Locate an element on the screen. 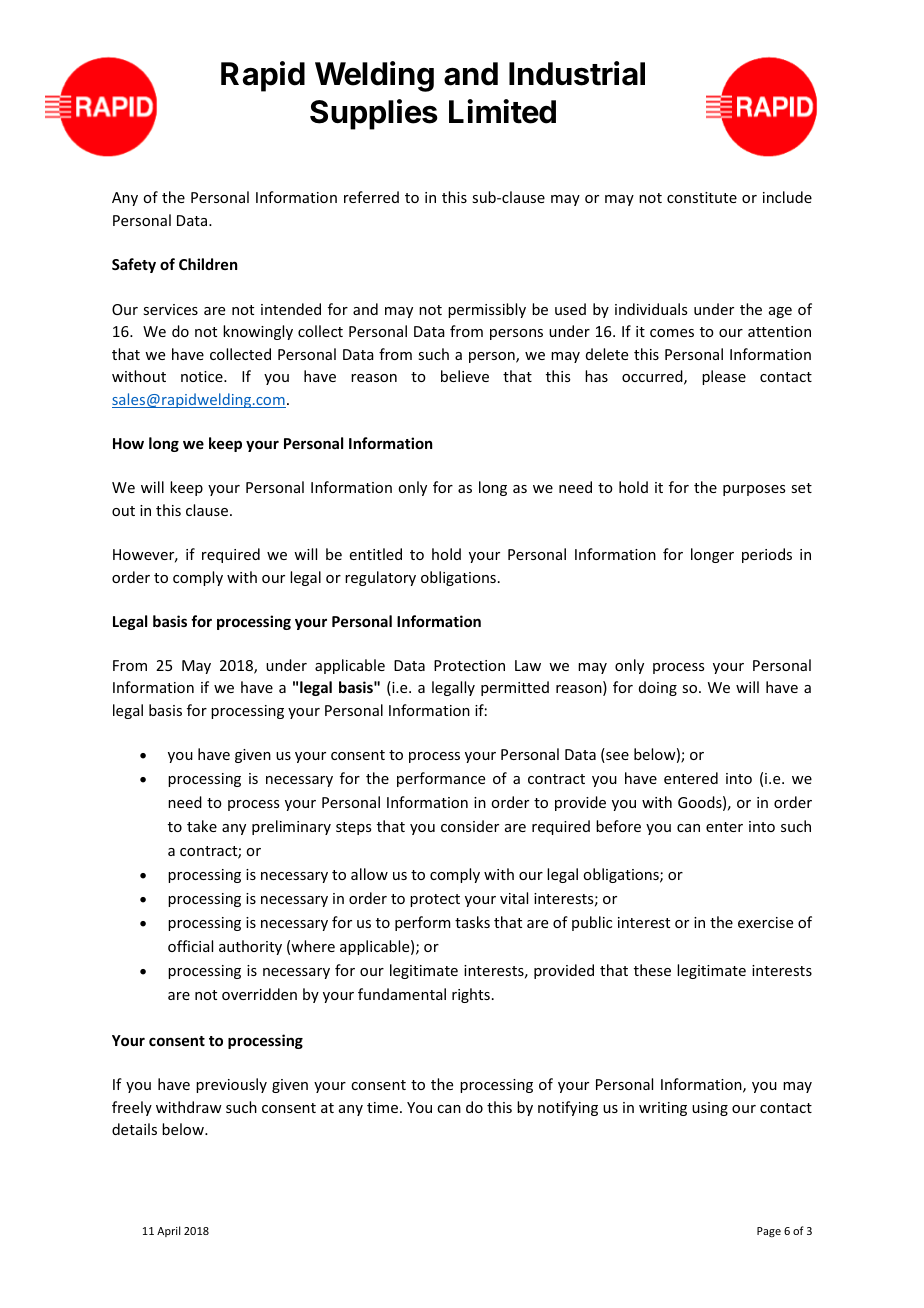  April is located at coordinates (168, 1231).
